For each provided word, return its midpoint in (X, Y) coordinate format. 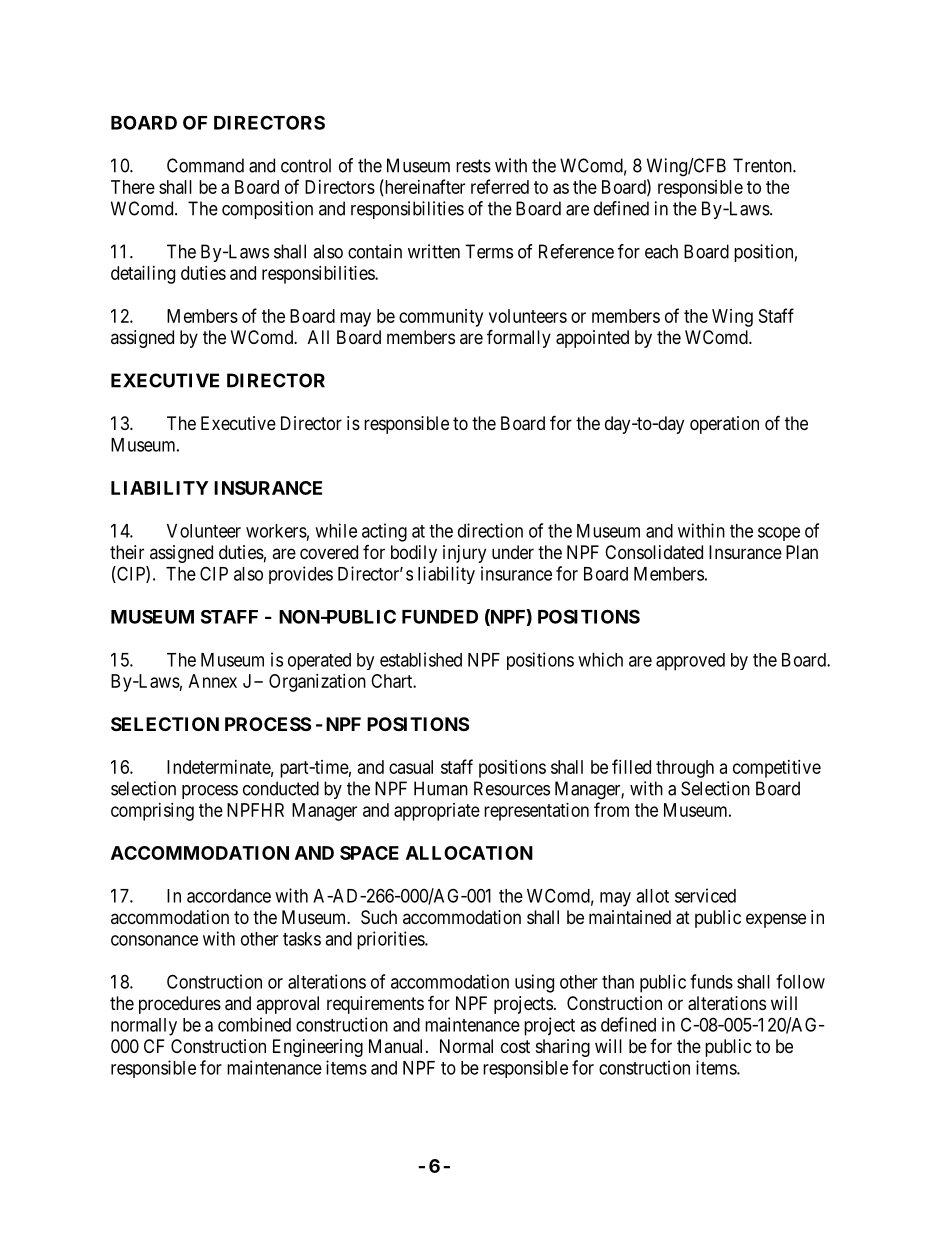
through (685, 769)
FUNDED (440, 617)
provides (301, 575)
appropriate (437, 812)
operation (724, 425)
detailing (143, 275)
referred (500, 186)
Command (205, 165)
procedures (180, 1005)
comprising (152, 812)
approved (690, 662)
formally (519, 338)
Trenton (763, 165)
